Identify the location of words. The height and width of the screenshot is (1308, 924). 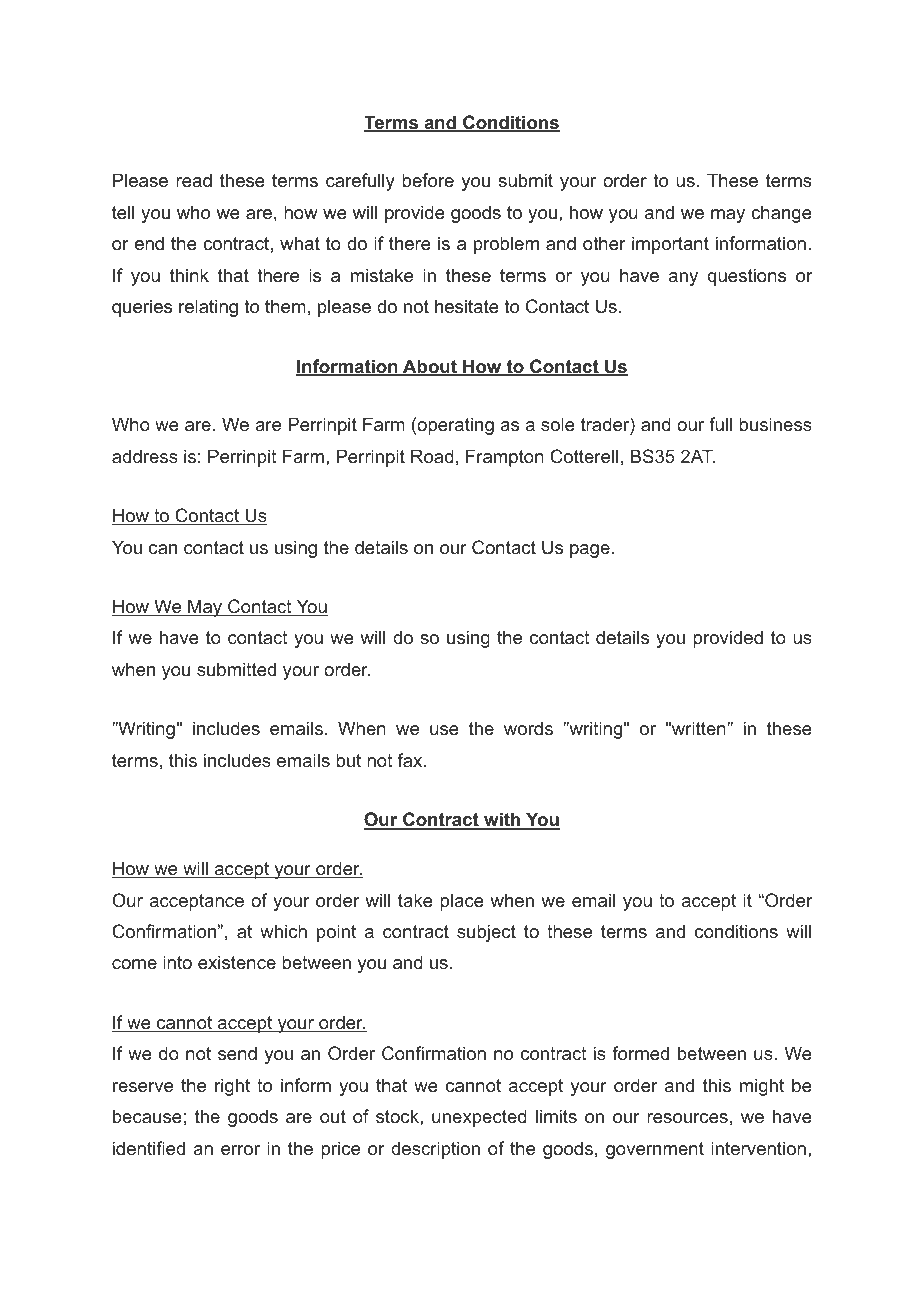
(528, 728).
